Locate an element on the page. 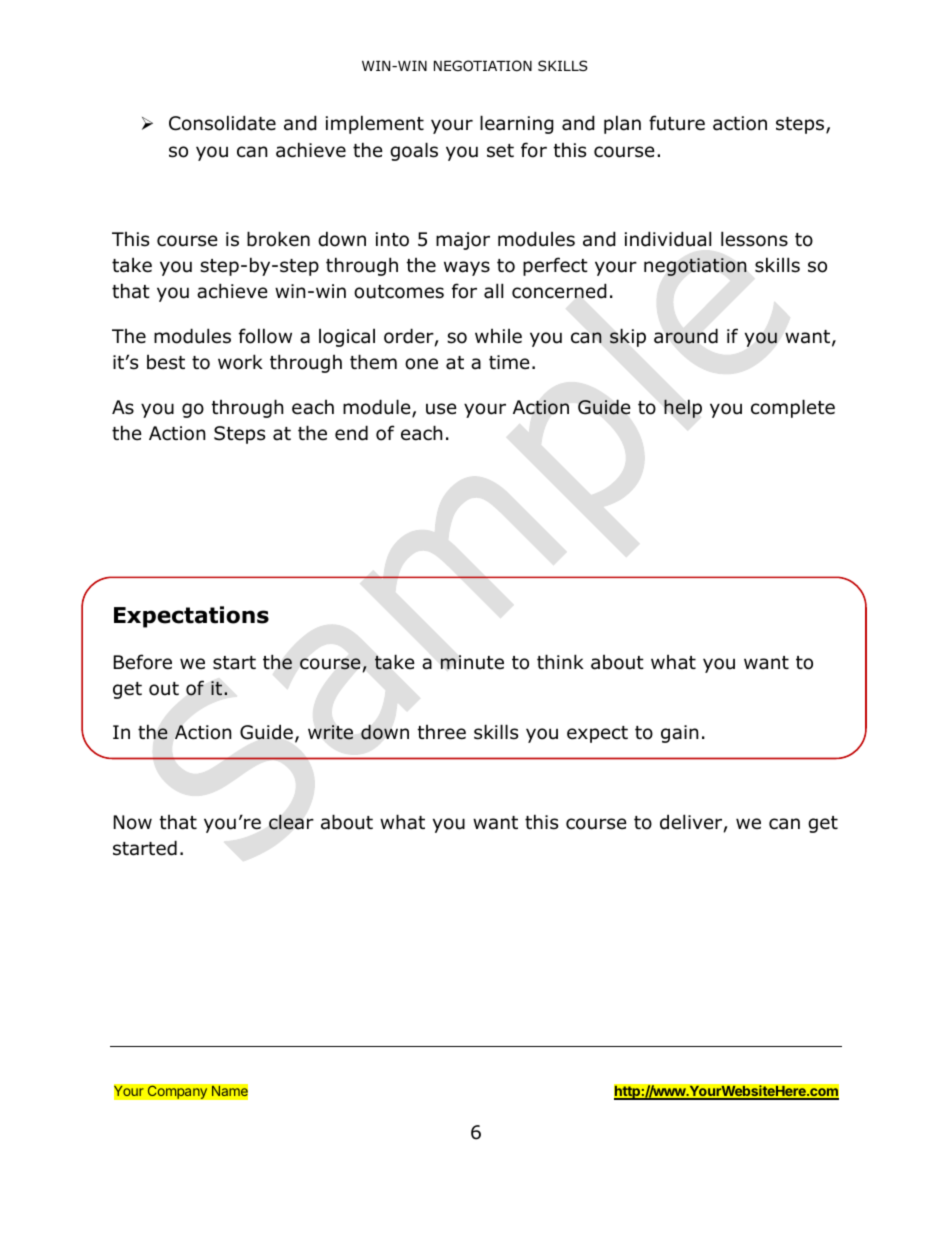 The image size is (952, 1233). think is located at coordinates (560, 661).
